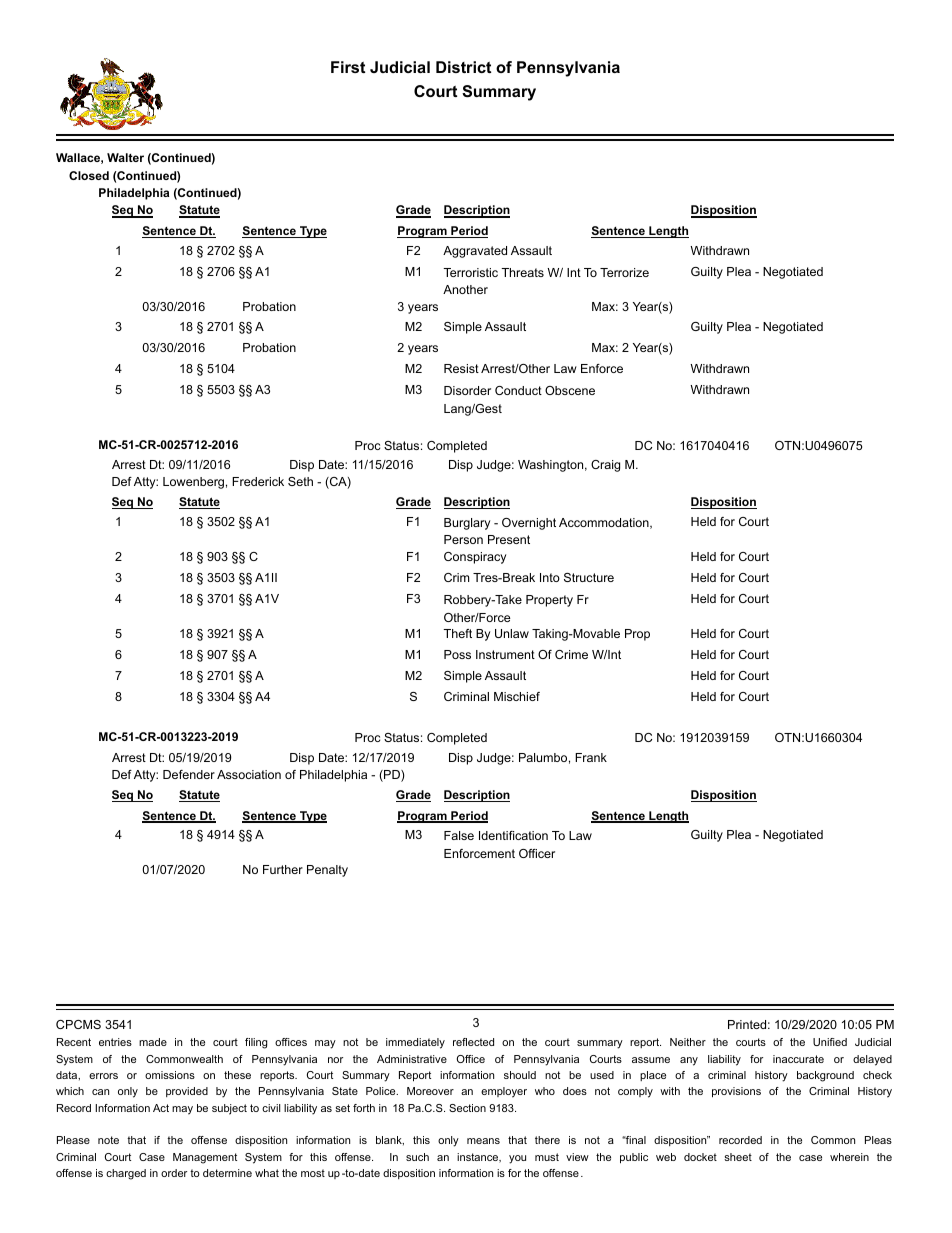 Image resolution: width=952 pixels, height=1233 pixels. What do you see at coordinates (457, 633) in the image?
I see `Theft` at bounding box center [457, 633].
